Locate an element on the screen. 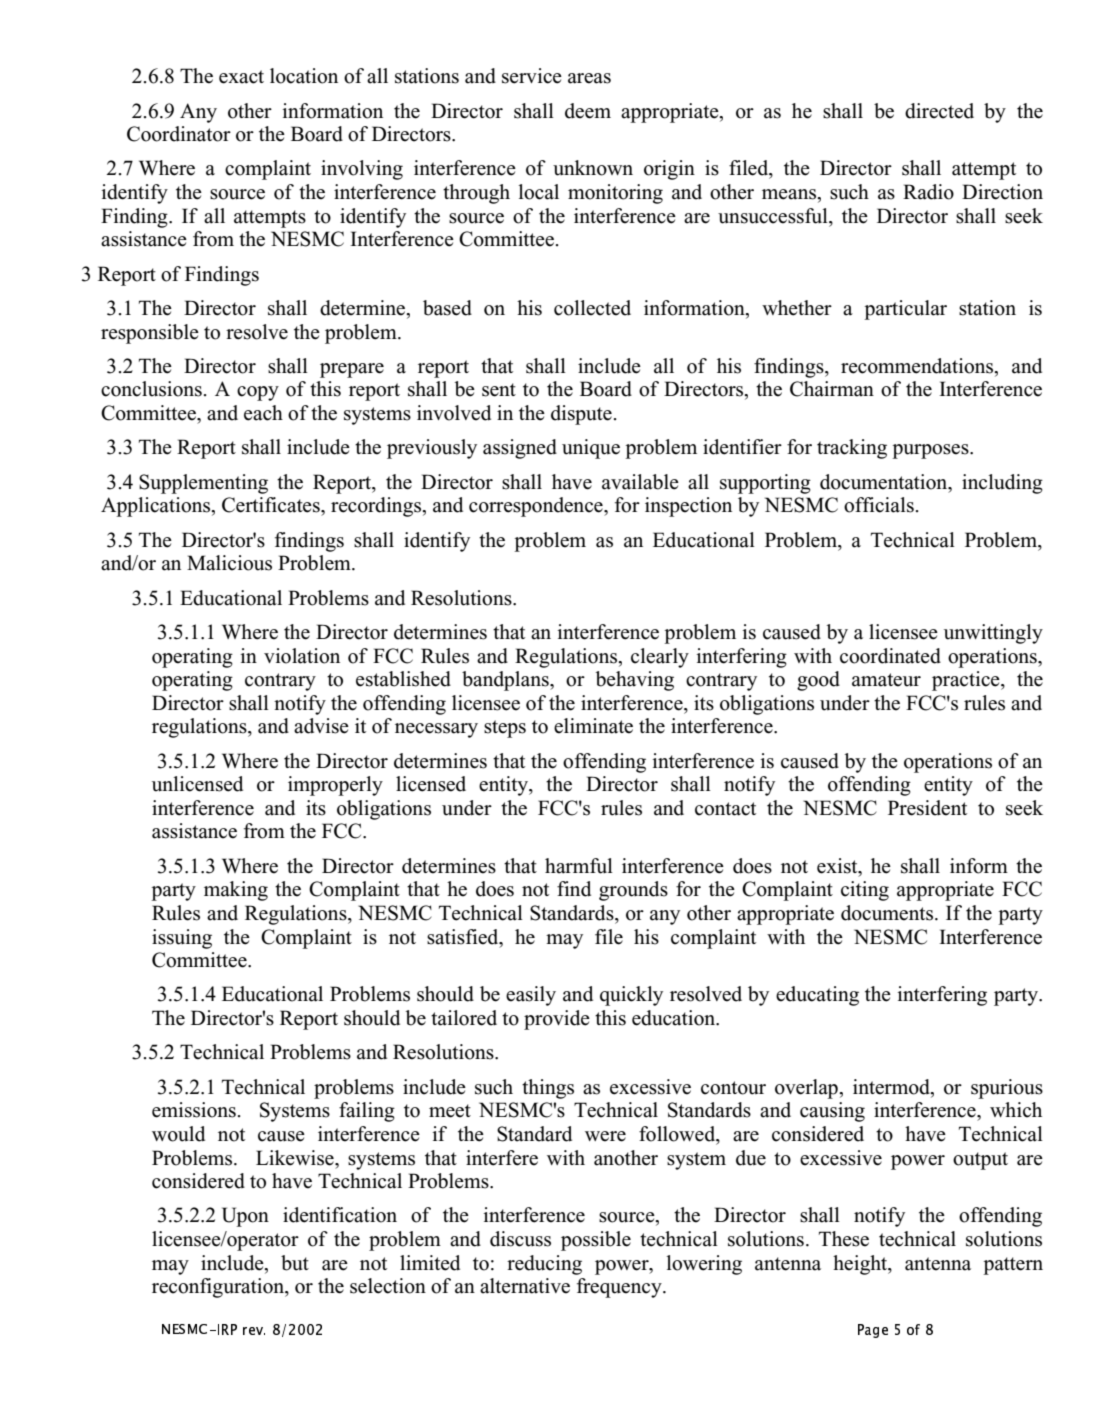 The width and height of the screenshot is (1094, 1416). deem is located at coordinates (588, 111).
